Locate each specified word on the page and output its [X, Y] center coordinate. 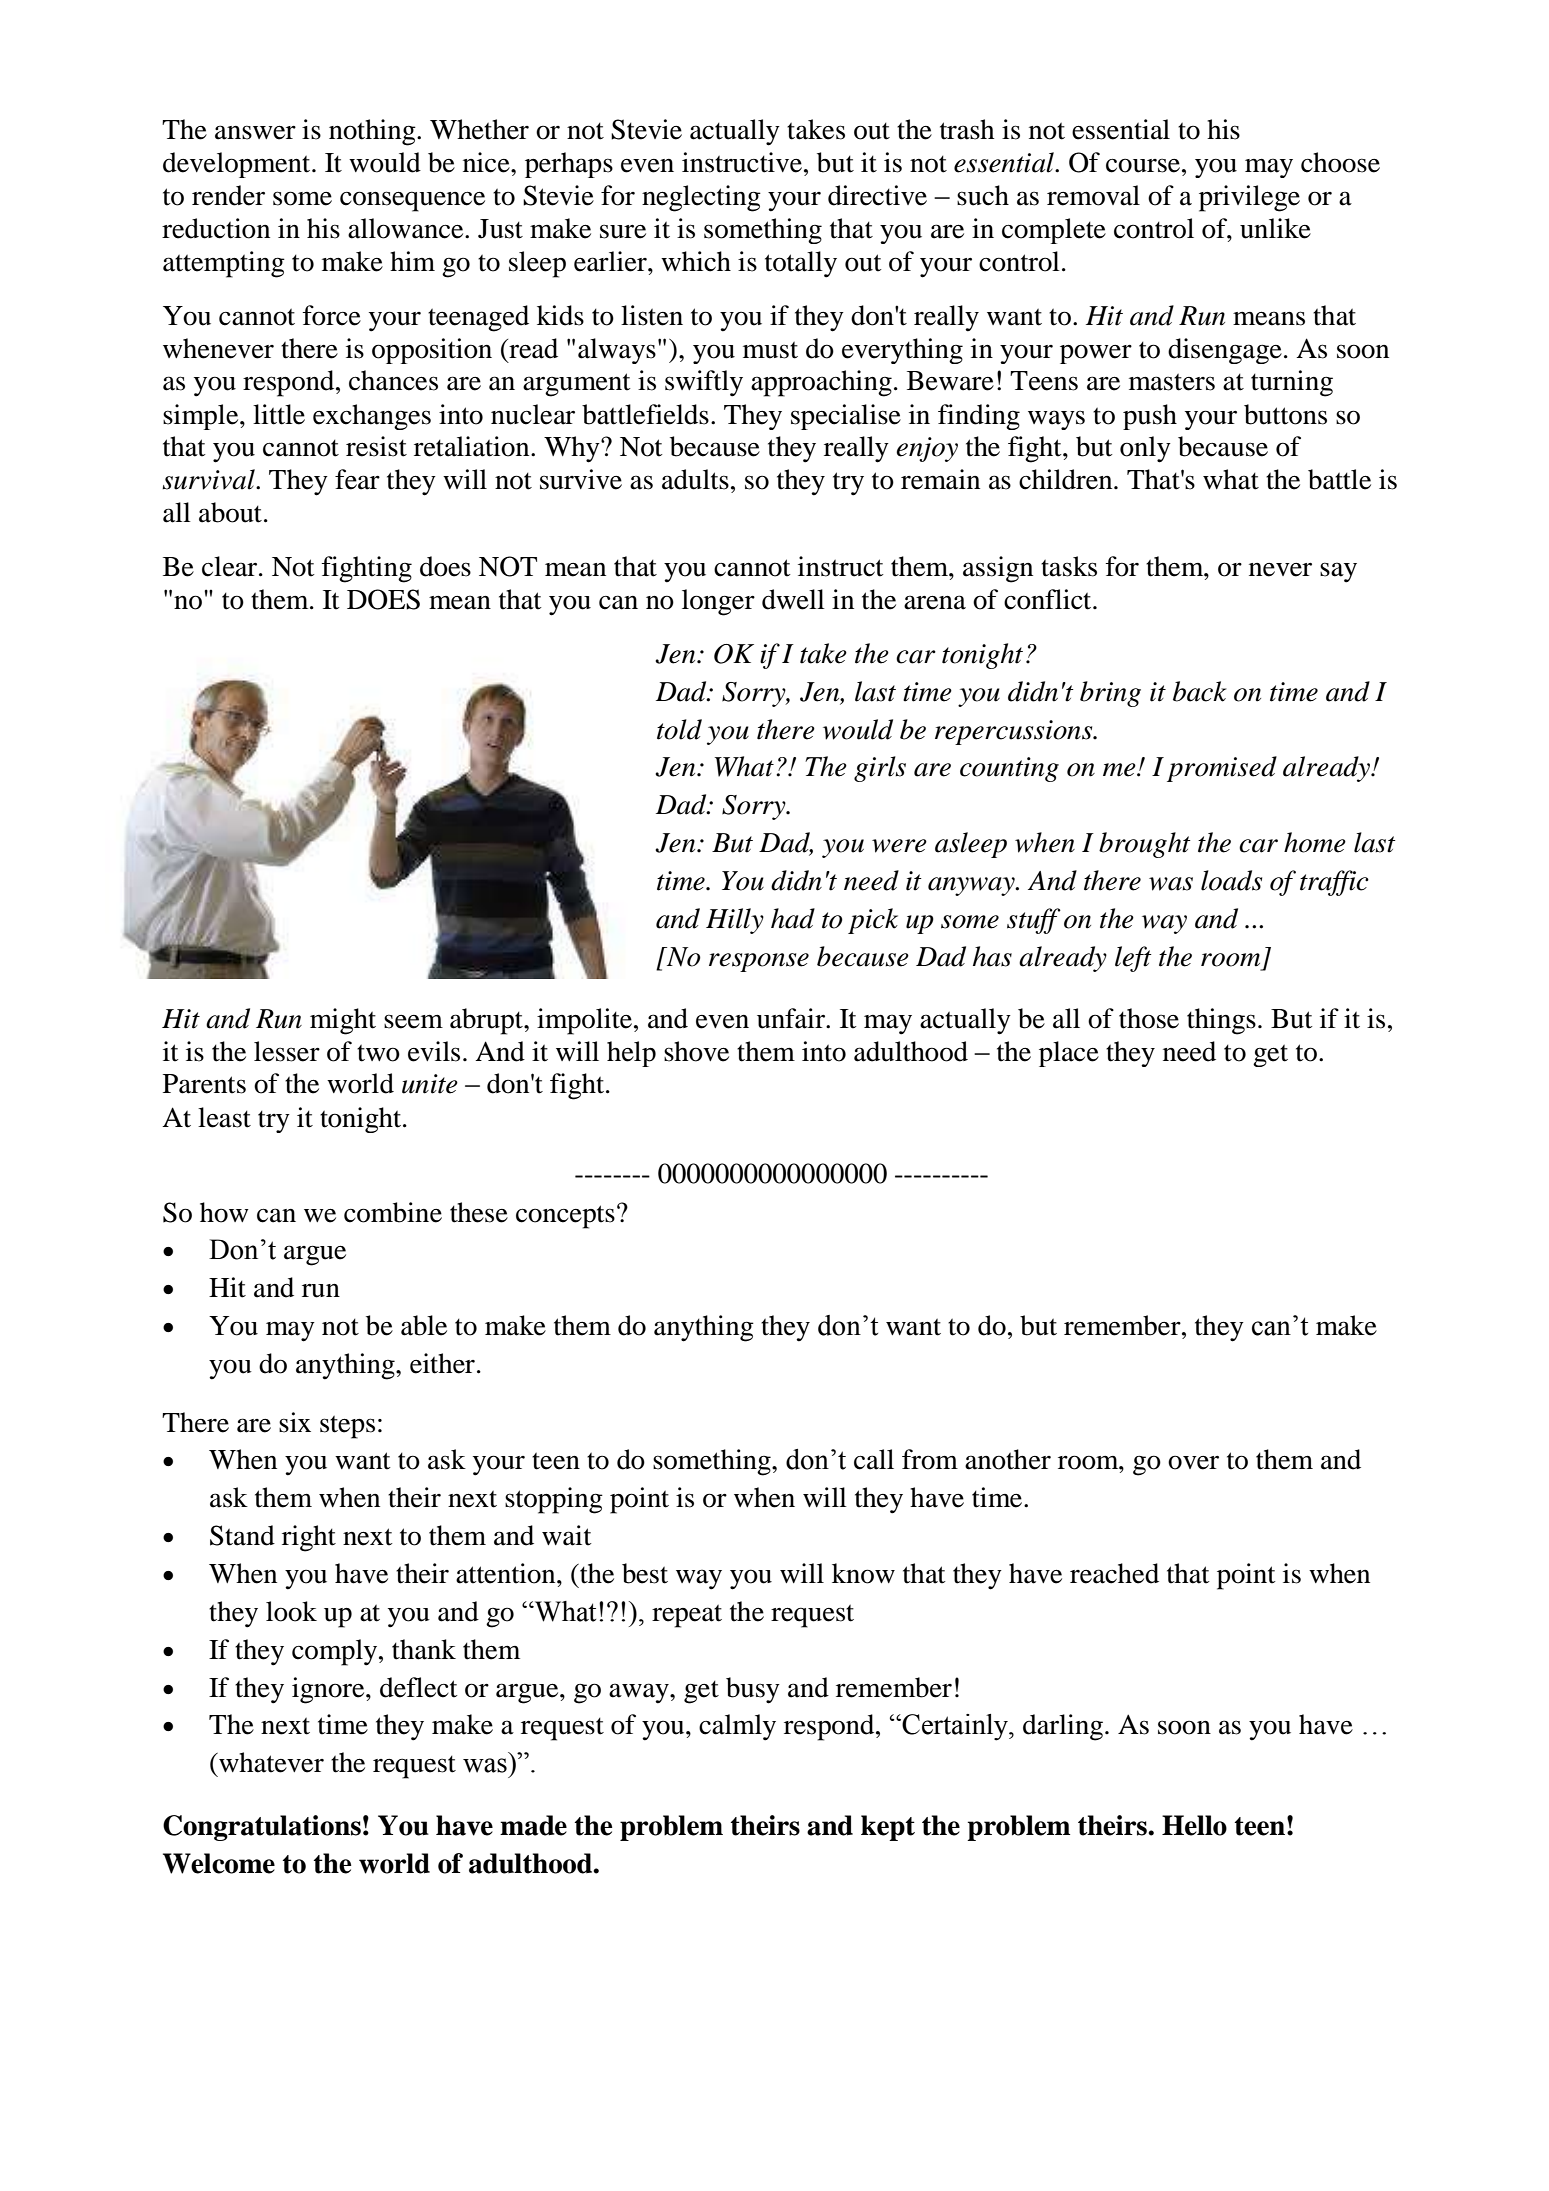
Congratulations [262, 1828]
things [1221, 1021]
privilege [1249, 198]
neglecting [701, 198]
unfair [792, 1018]
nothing [373, 132]
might [343, 1021]
